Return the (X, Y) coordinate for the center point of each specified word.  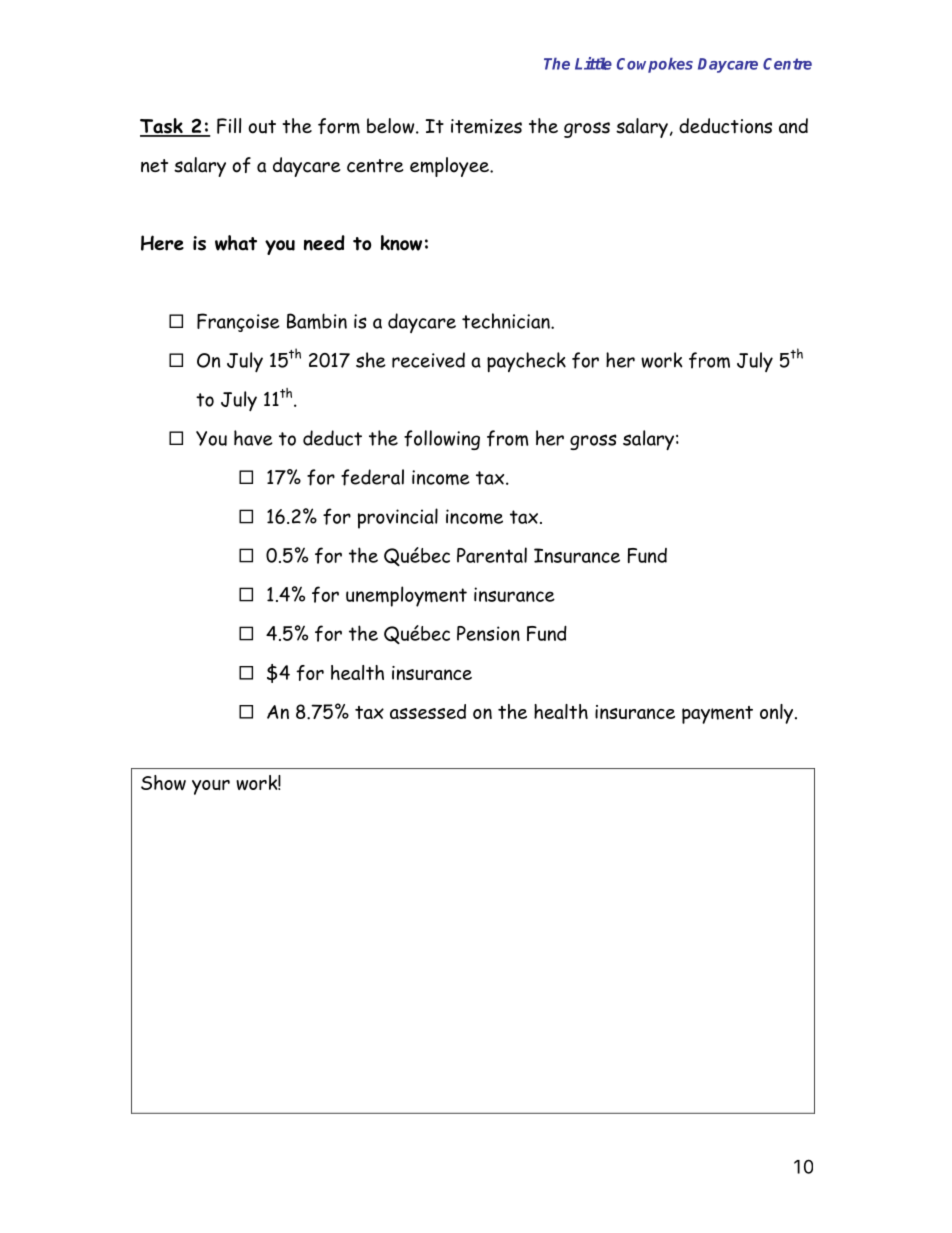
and (793, 126)
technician (507, 321)
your (211, 787)
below (392, 126)
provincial (398, 518)
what (236, 243)
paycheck (526, 362)
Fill (229, 126)
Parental (492, 555)
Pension (488, 633)
